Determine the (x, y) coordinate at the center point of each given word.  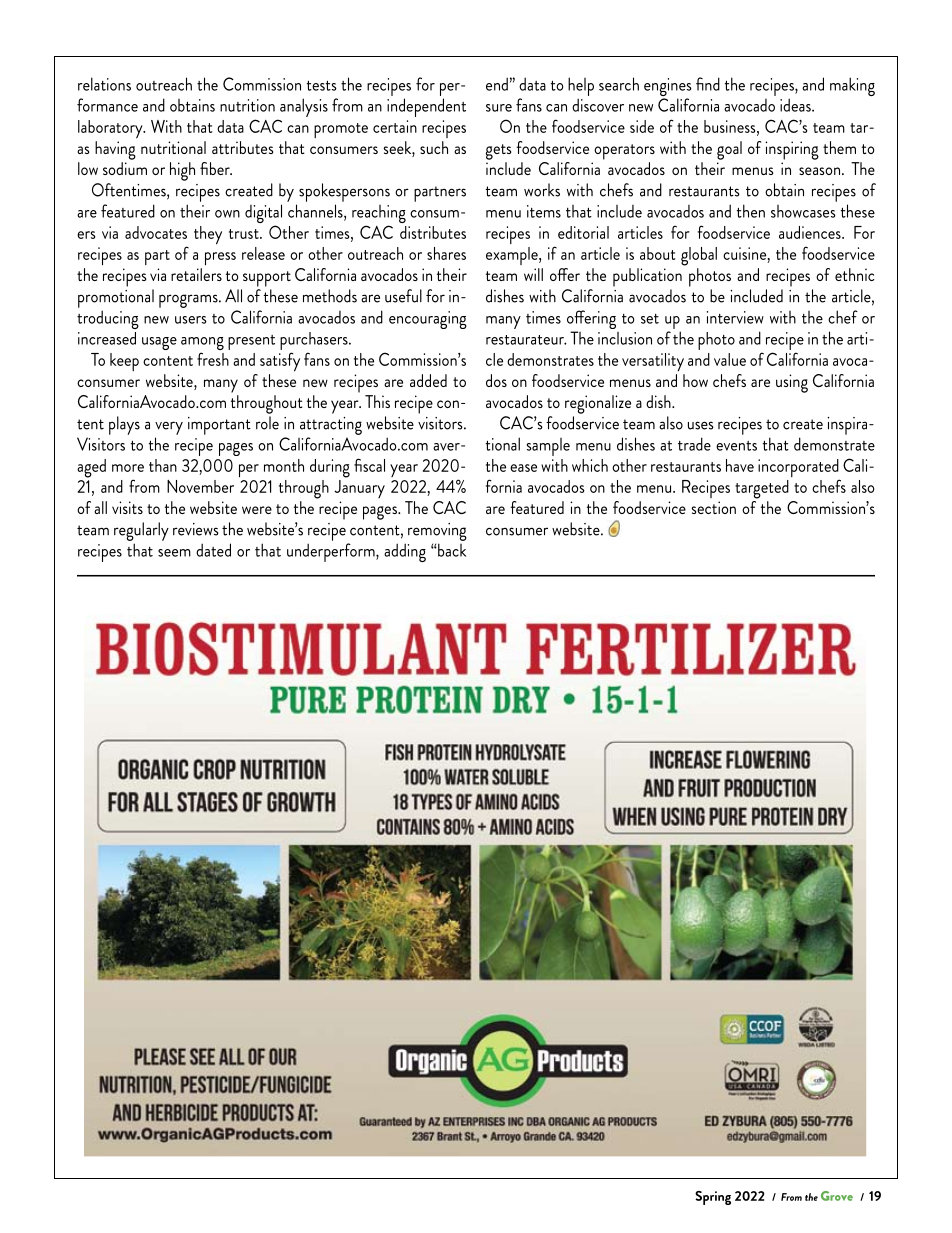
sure (499, 108)
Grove (837, 1196)
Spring (713, 1198)
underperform (332, 552)
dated (213, 550)
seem (174, 553)
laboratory (111, 129)
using (792, 383)
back (451, 550)
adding (405, 552)
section (713, 507)
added (428, 380)
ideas (796, 105)
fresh (213, 359)
